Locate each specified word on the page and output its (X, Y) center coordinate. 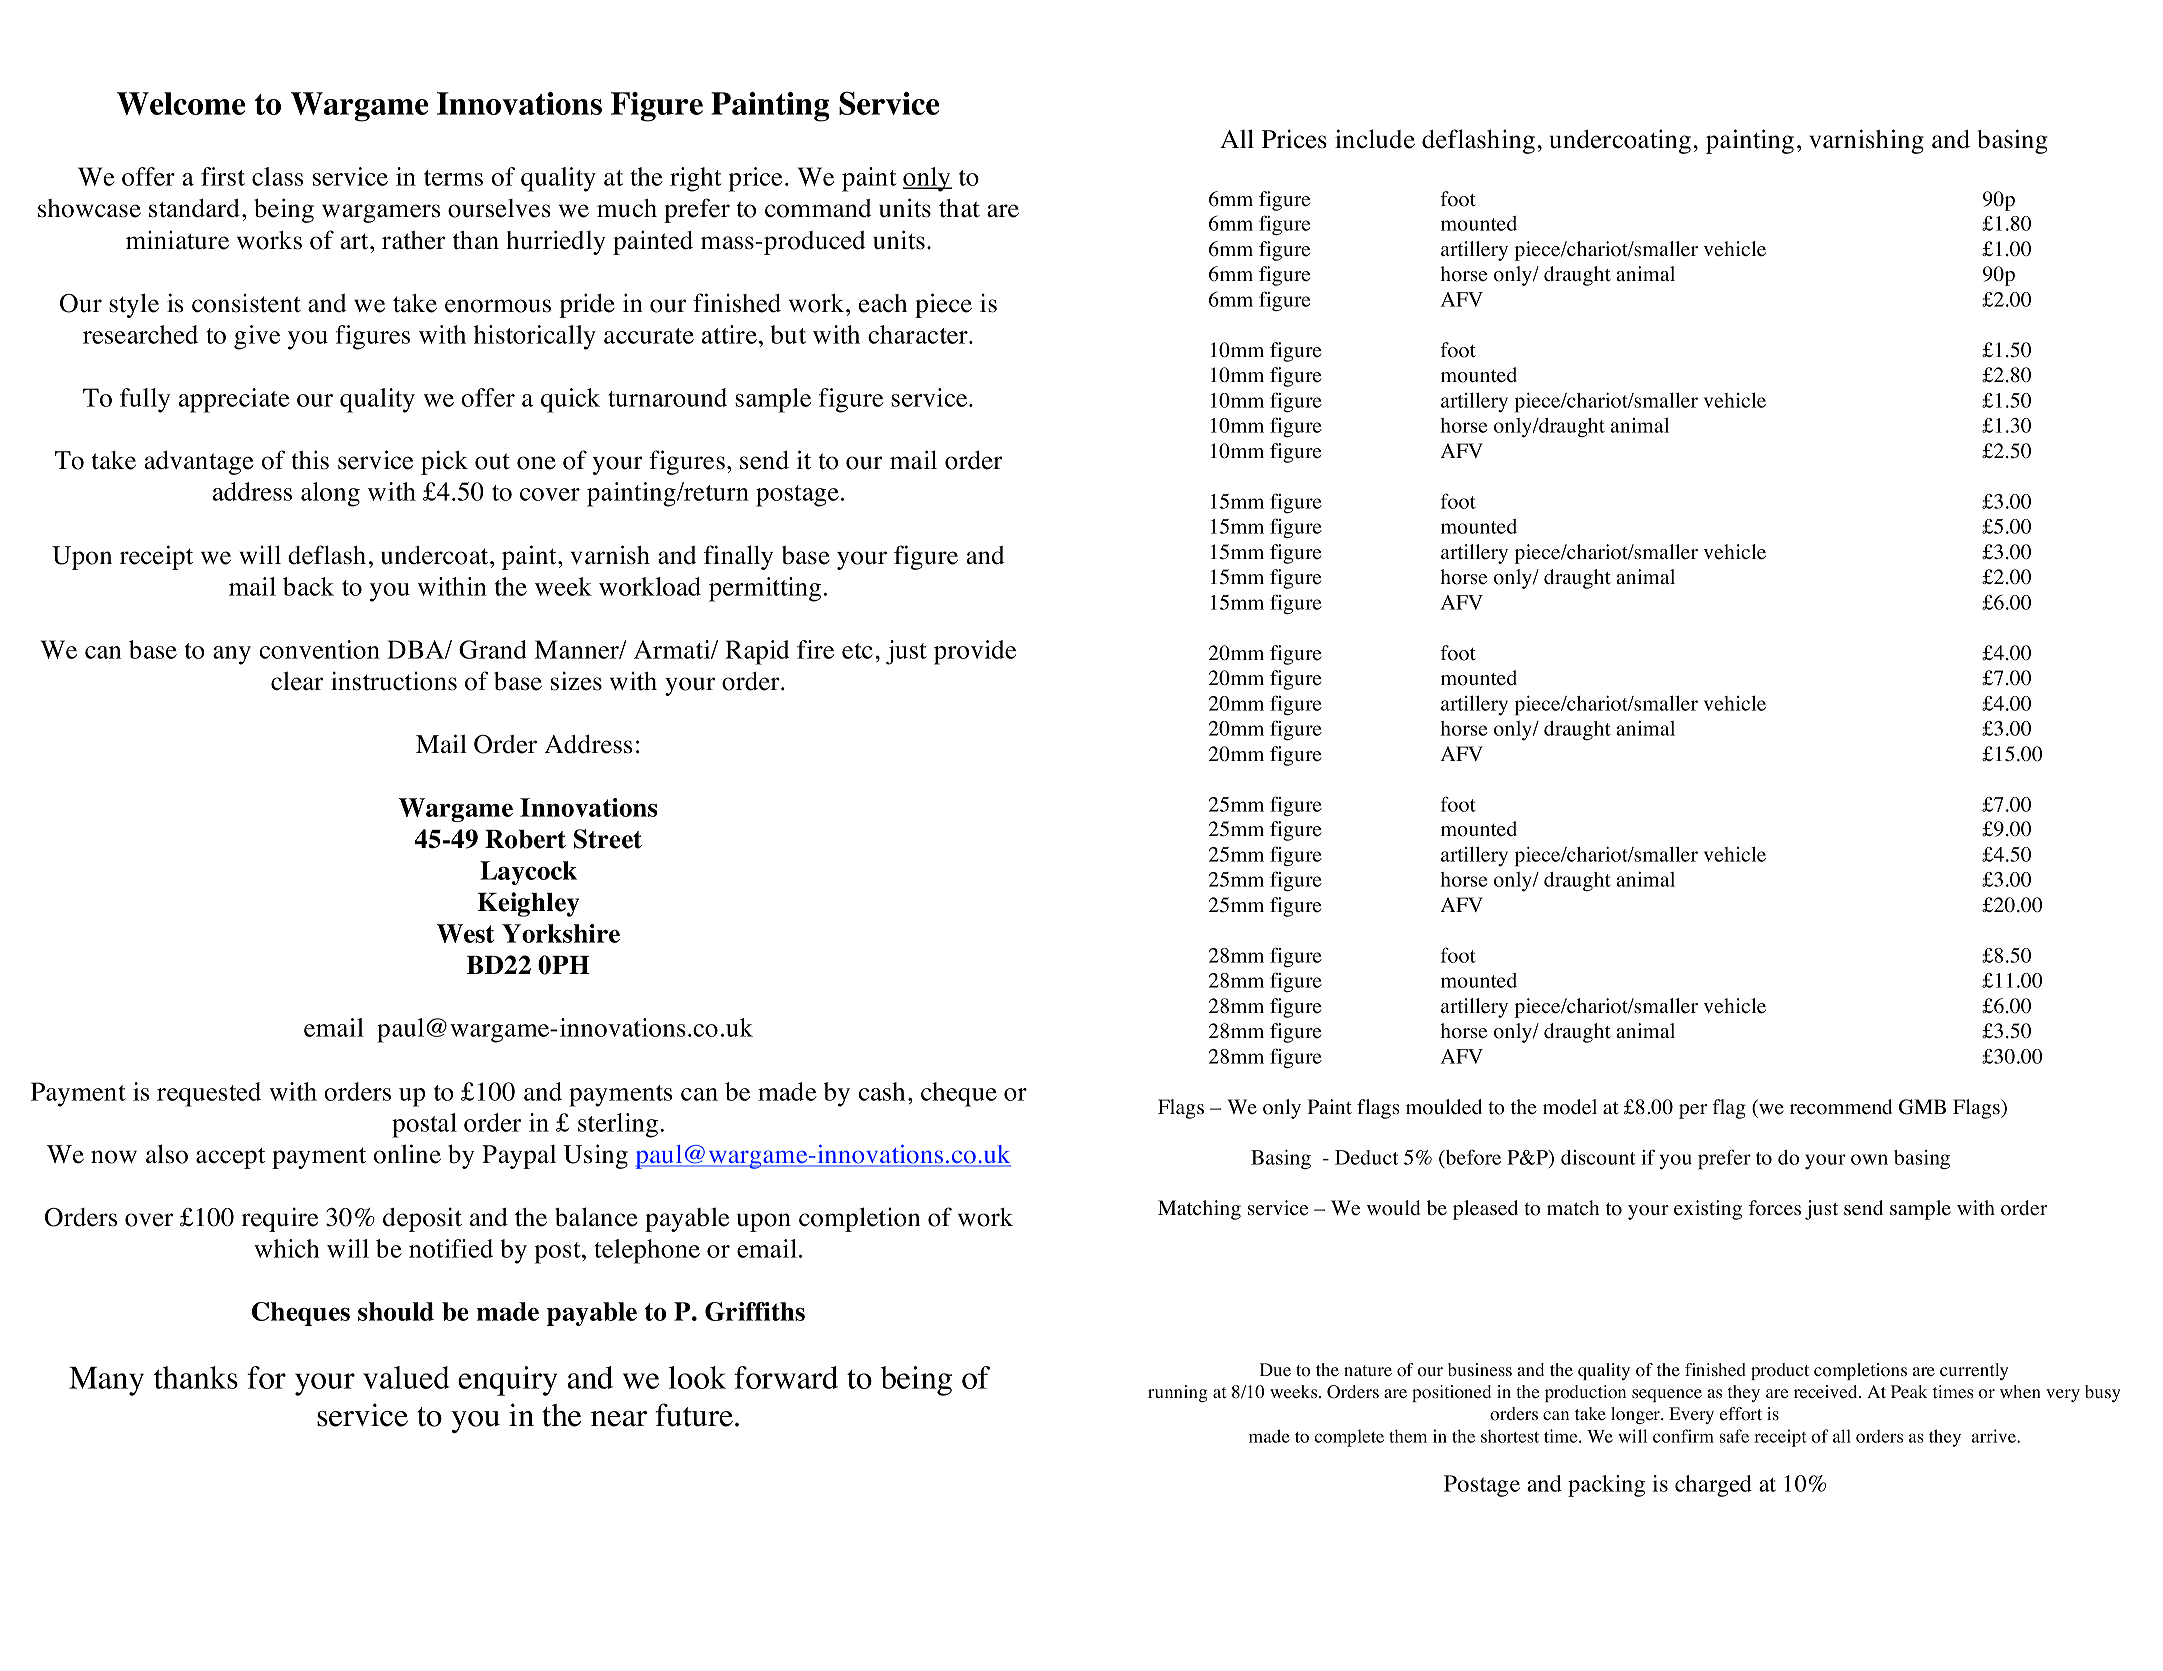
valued (406, 1377)
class (278, 176)
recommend (1841, 1107)
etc (857, 651)
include (1375, 139)
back (308, 586)
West (465, 933)
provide (975, 652)
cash (882, 1091)
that (959, 208)
